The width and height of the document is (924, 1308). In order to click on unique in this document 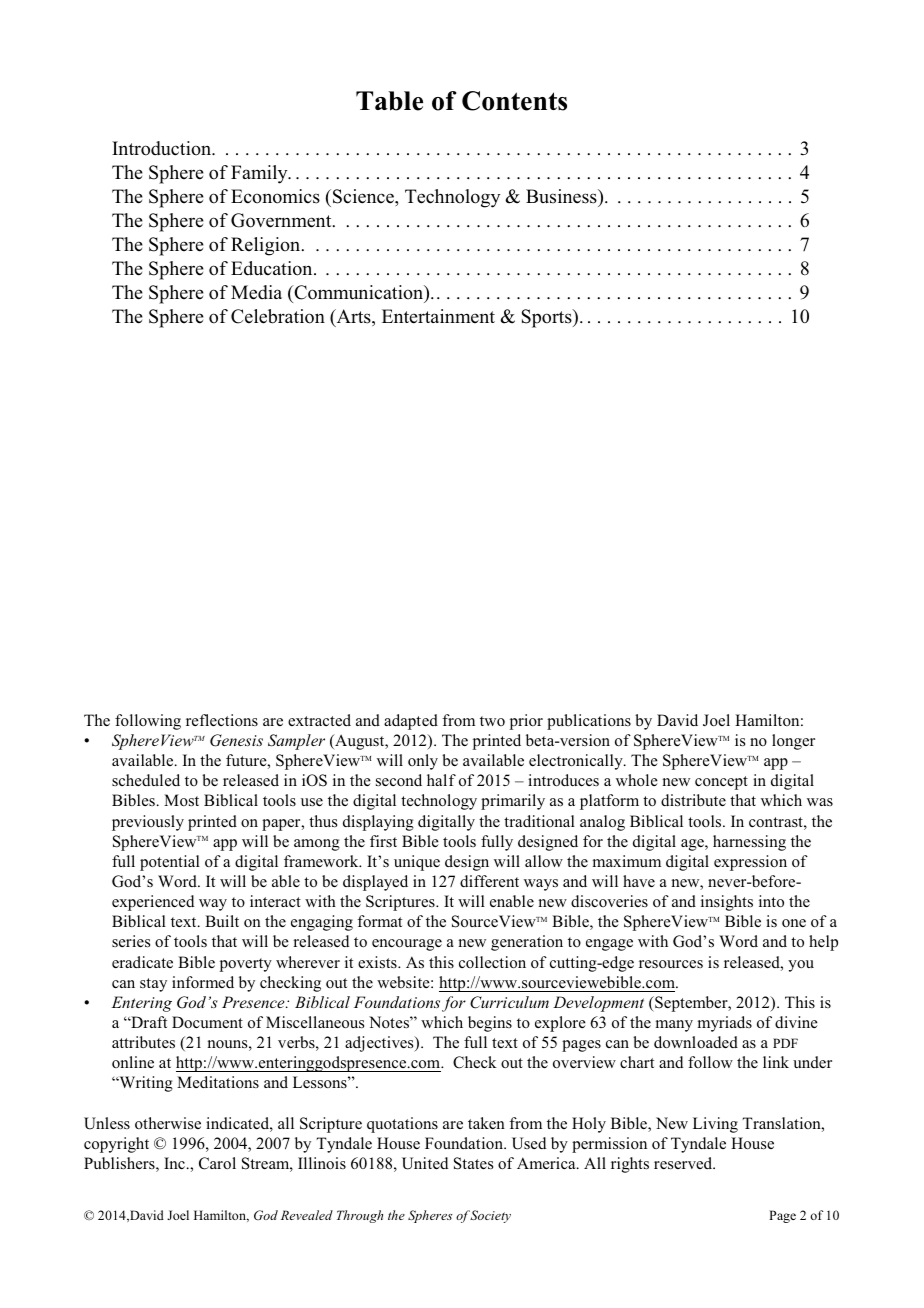, I will do `click(417, 863)`.
